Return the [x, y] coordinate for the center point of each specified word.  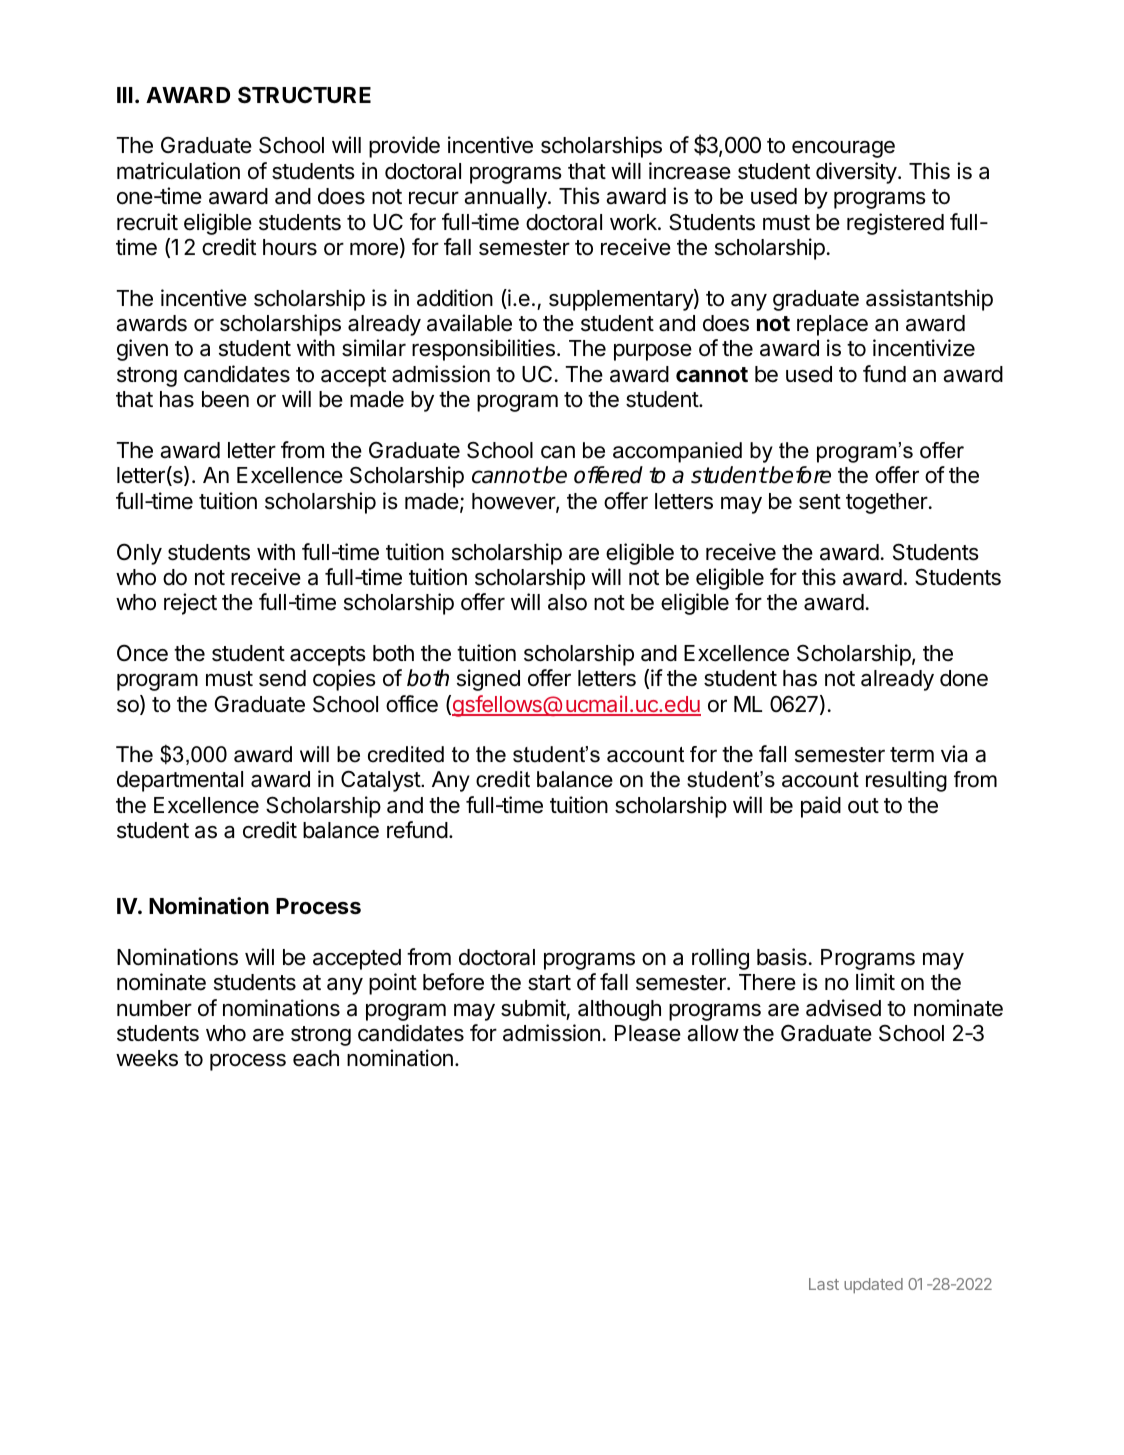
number [154, 1008]
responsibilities [483, 350]
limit [875, 981]
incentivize [924, 348]
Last [824, 1284]
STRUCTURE [304, 95]
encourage [843, 149]
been [225, 399]
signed [488, 680]
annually [506, 198]
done [964, 678]
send [282, 678]
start [549, 983]
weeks [147, 1058]
